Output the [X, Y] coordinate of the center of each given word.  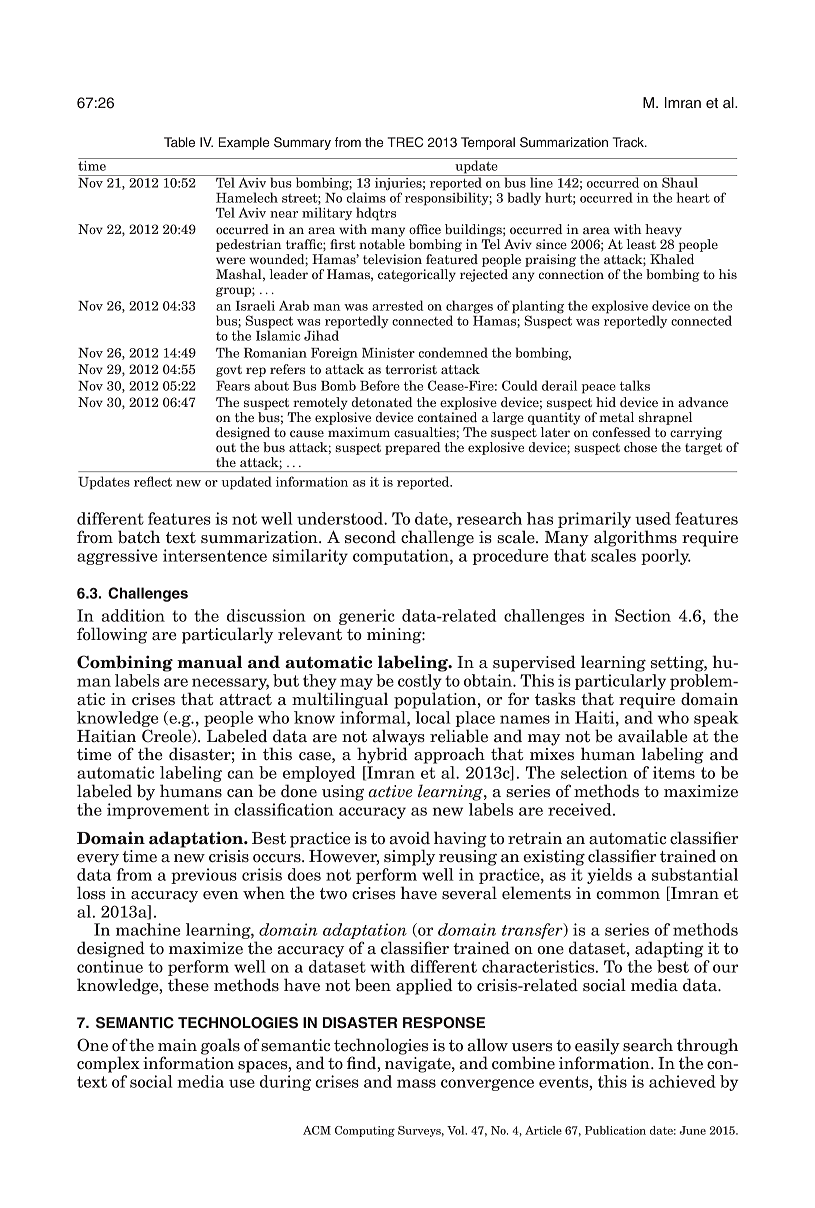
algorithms [635, 538]
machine [148, 929]
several [469, 893]
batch [139, 537]
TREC [405, 142]
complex [108, 1064]
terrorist [411, 369]
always [398, 738]
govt [229, 371]
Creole [167, 736]
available [653, 736]
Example [244, 143]
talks [635, 385]
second [370, 537]
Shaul [680, 181]
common [628, 895]
